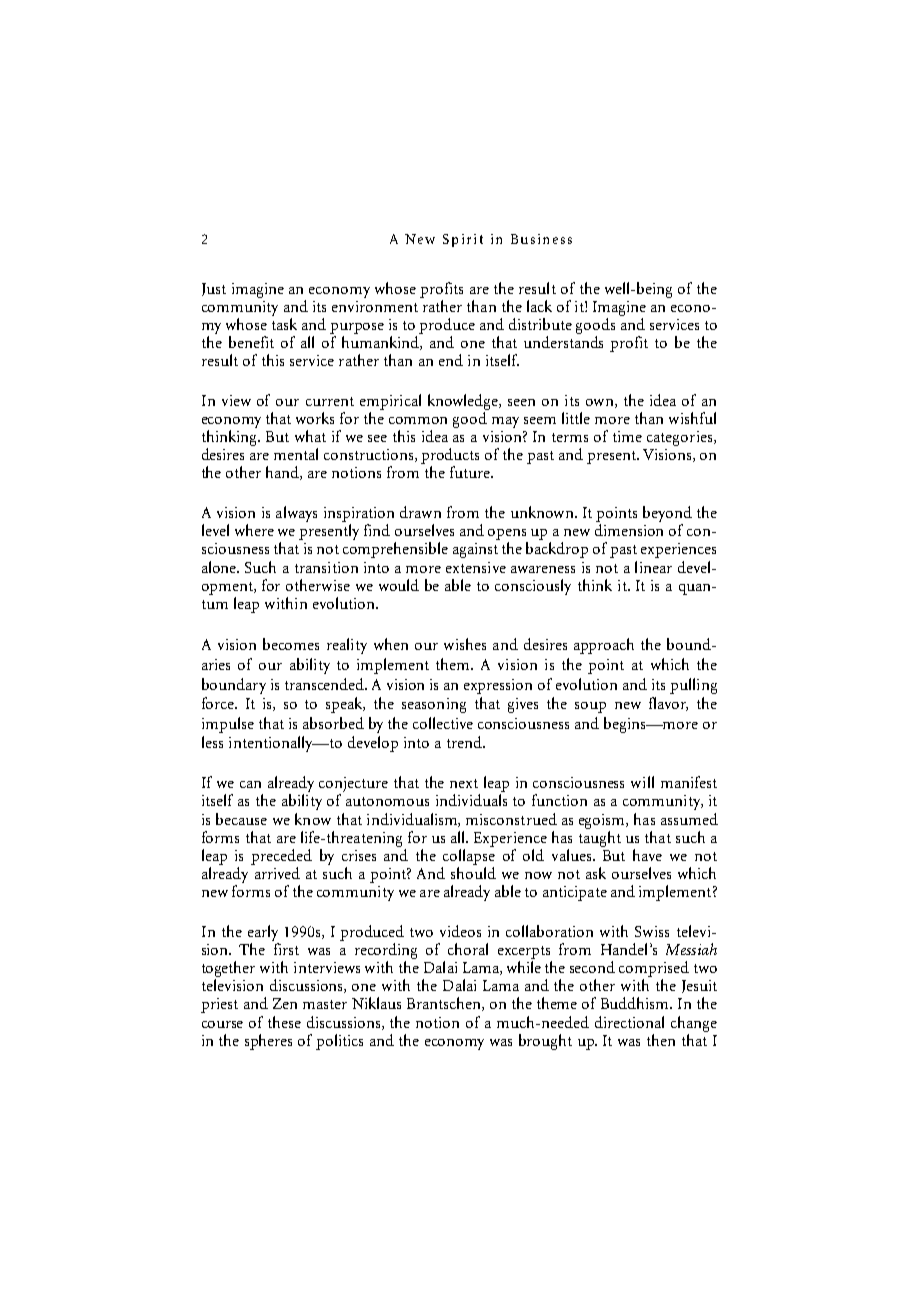 This image has width=924, height=1308. What do you see at coordinates (468, 949) in the image?
I see `choral` at bounding box center [468, 949].
